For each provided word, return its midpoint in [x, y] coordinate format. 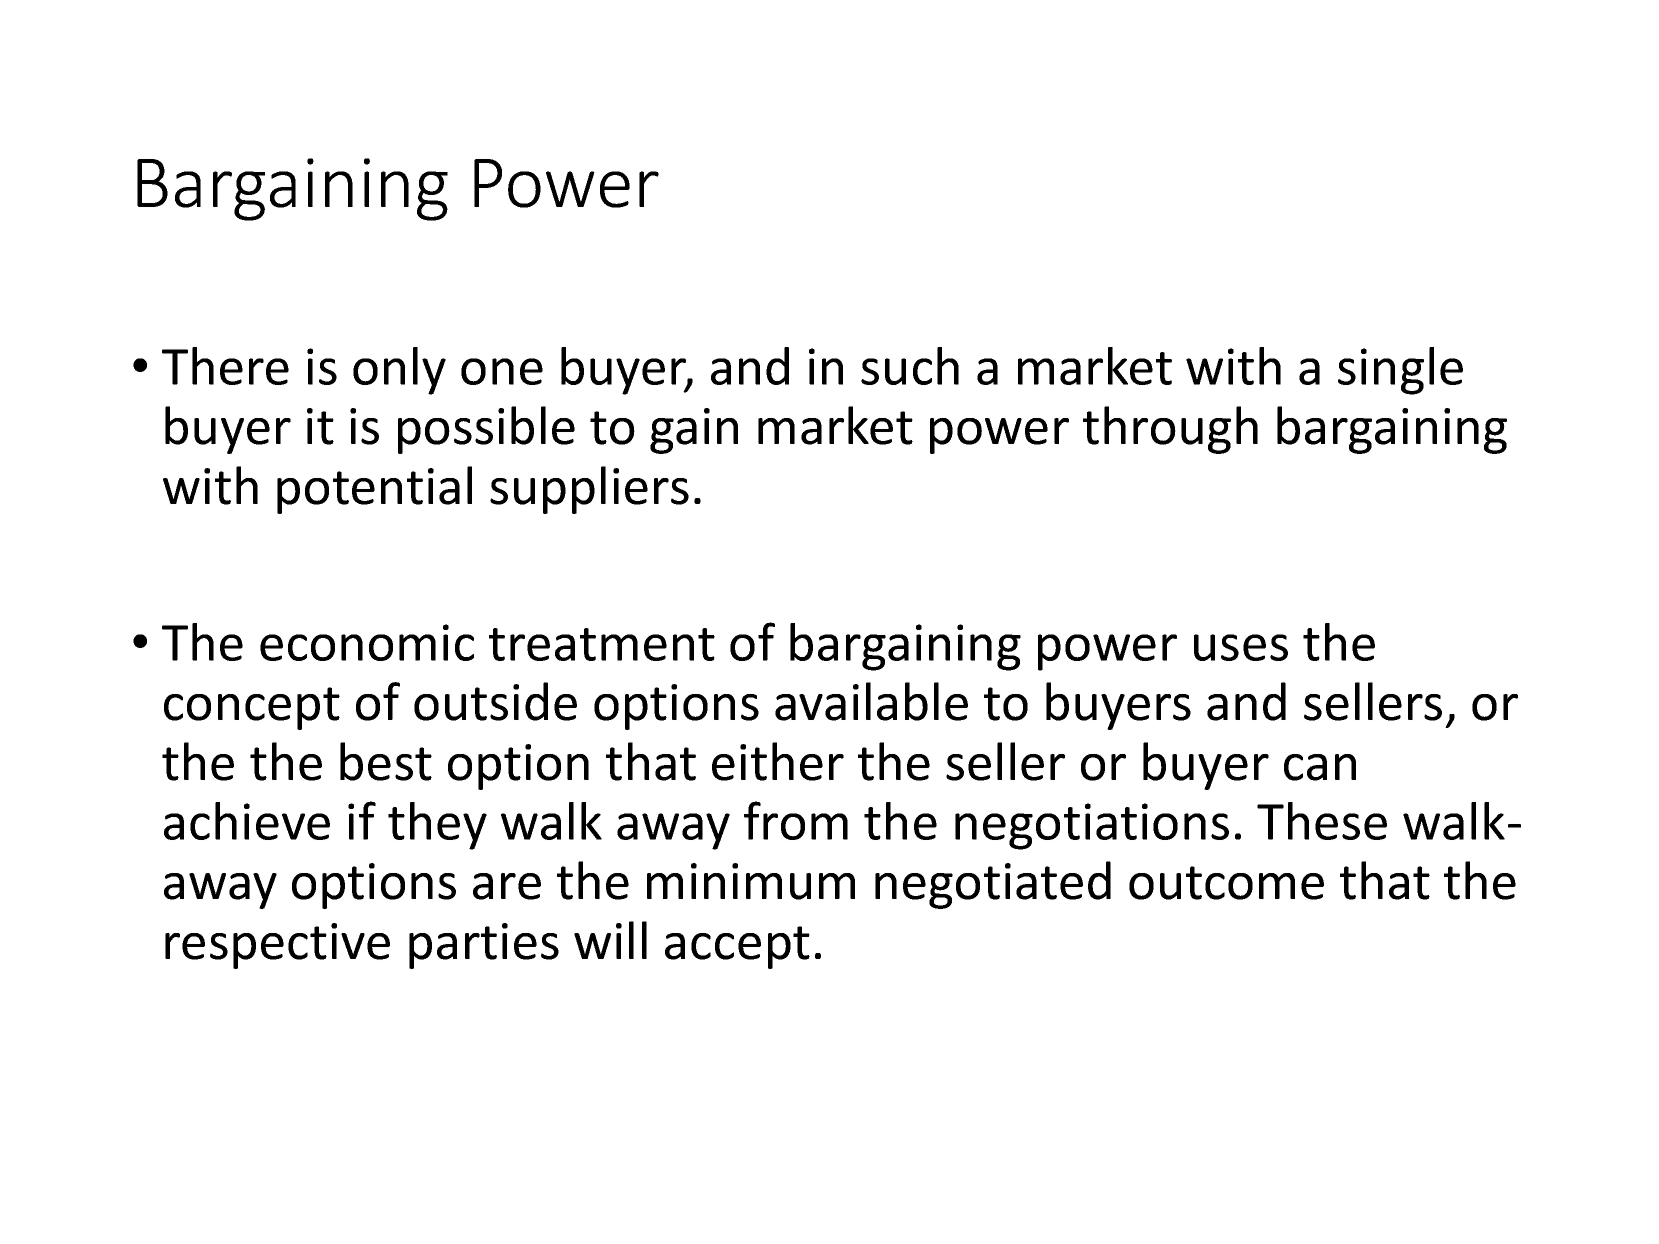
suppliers [589, 490]
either [778, 761]
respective [277, 946]
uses [1241, 647]
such [910, 366]
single [1400, 371]
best [386, 761]
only [399, 371]
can [1320, 767]
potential [374, 490]
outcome [1226, 883]
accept [737, 947]
